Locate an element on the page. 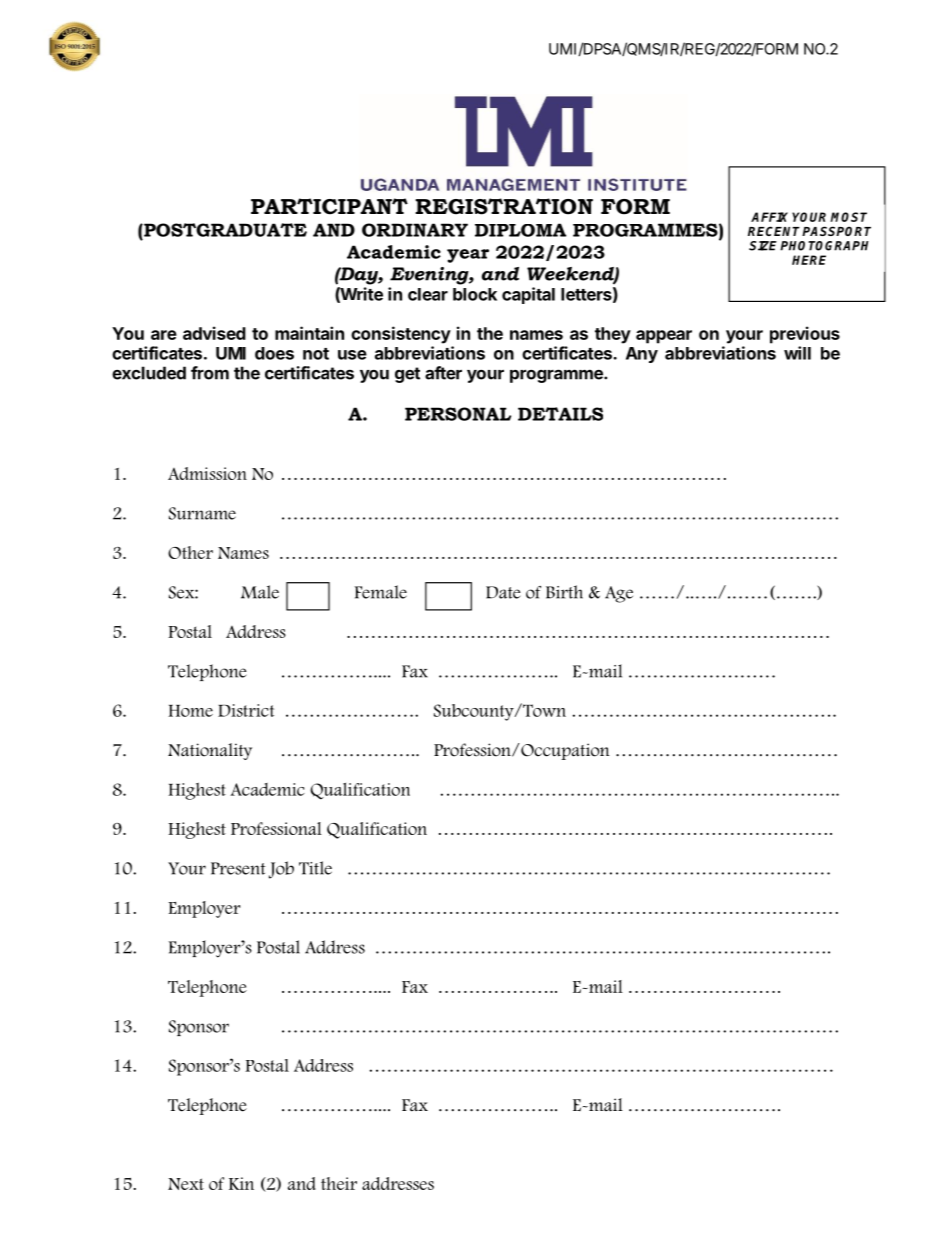  Kin is located at coordinates (241, 1183).
